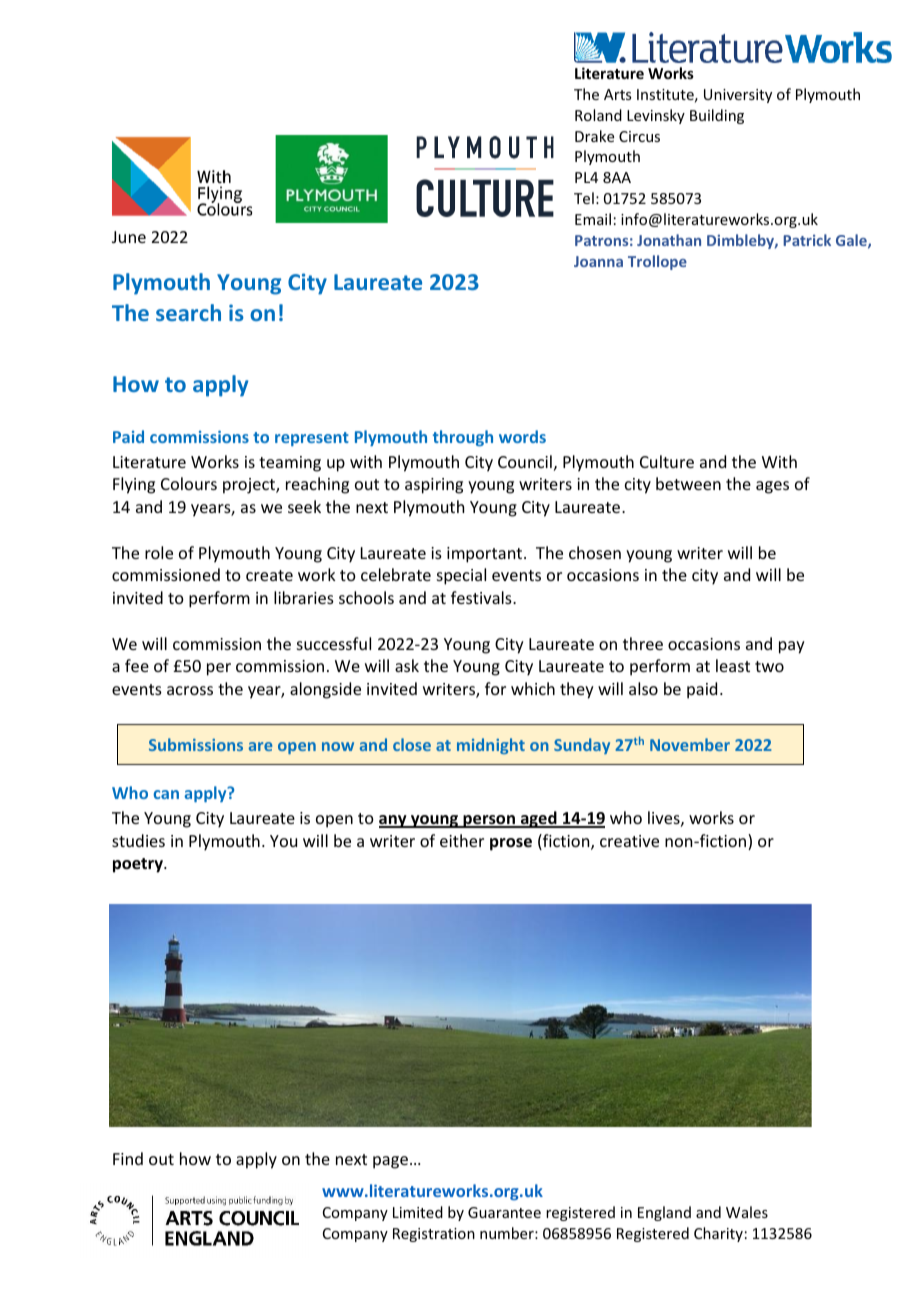 This screenshot has width=924, height=1308. Describe the element at coordinates (128, 1158) in the screenshot. I see `Find` at that location.
